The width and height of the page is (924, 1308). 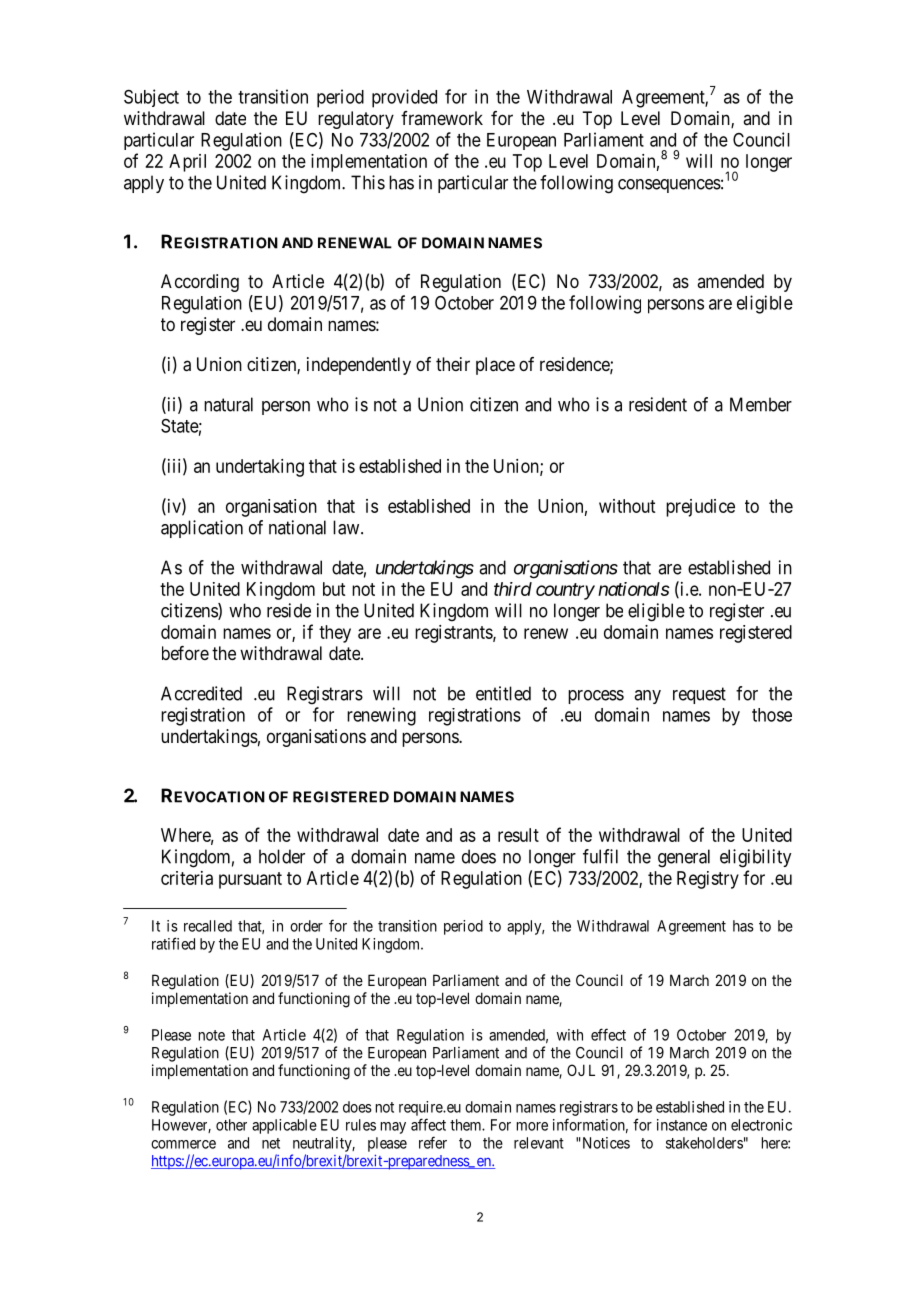 I want to click on April, so click(x=187, y=163).
